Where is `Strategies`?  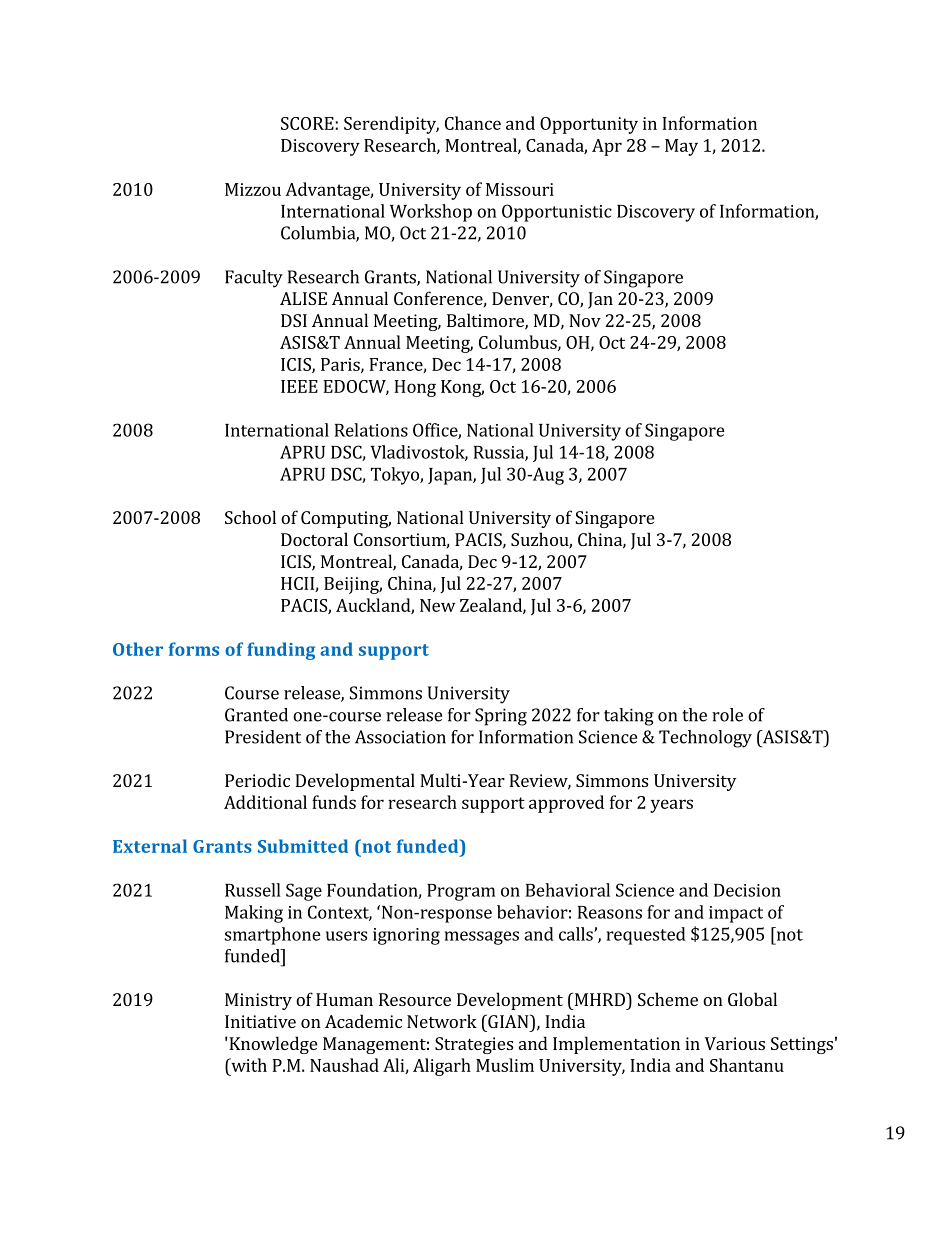 Strategies is located at coordinates (474, 1045).
